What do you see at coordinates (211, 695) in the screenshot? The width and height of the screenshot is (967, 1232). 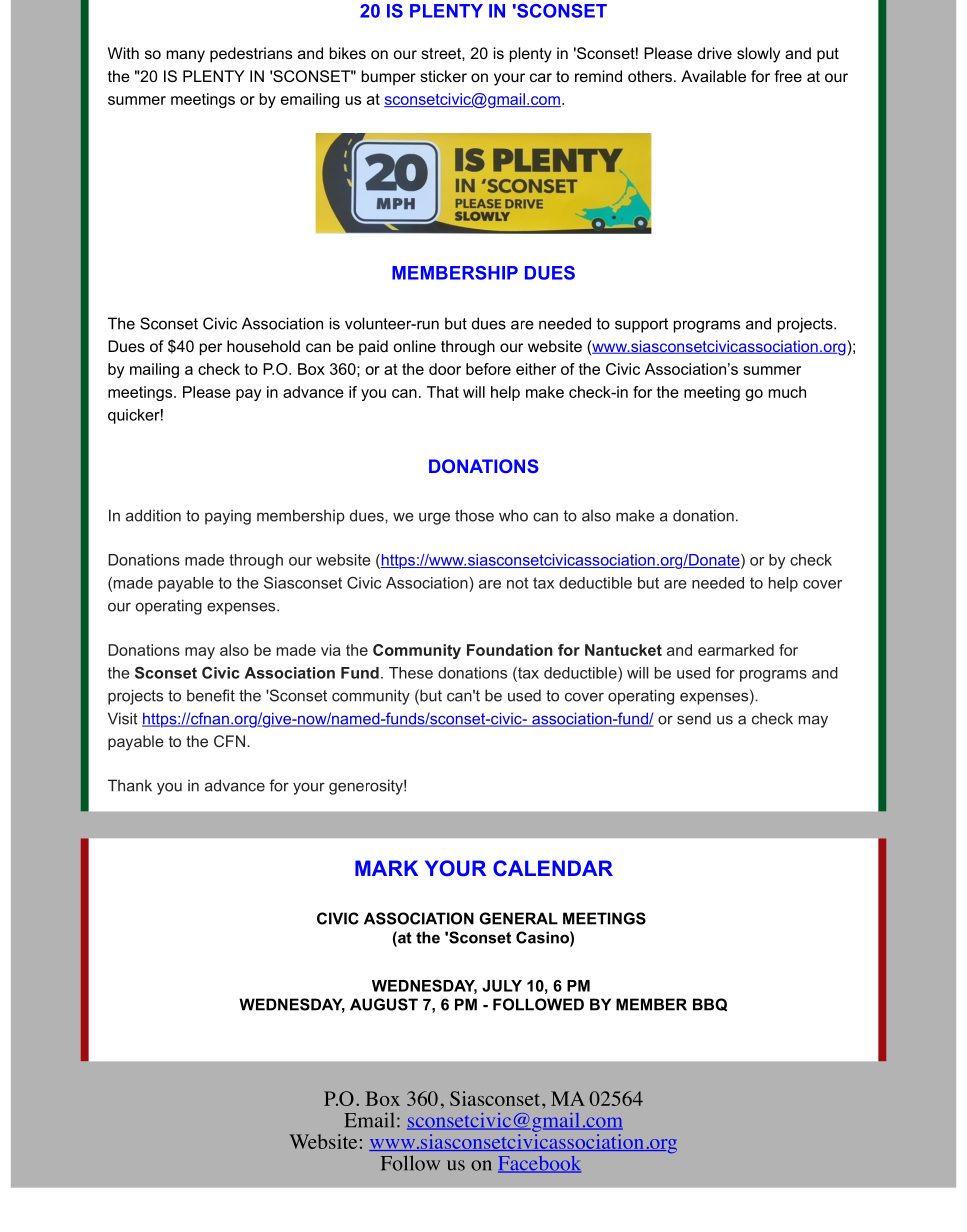 I see `benefit` at bounding box center [211, 695].
